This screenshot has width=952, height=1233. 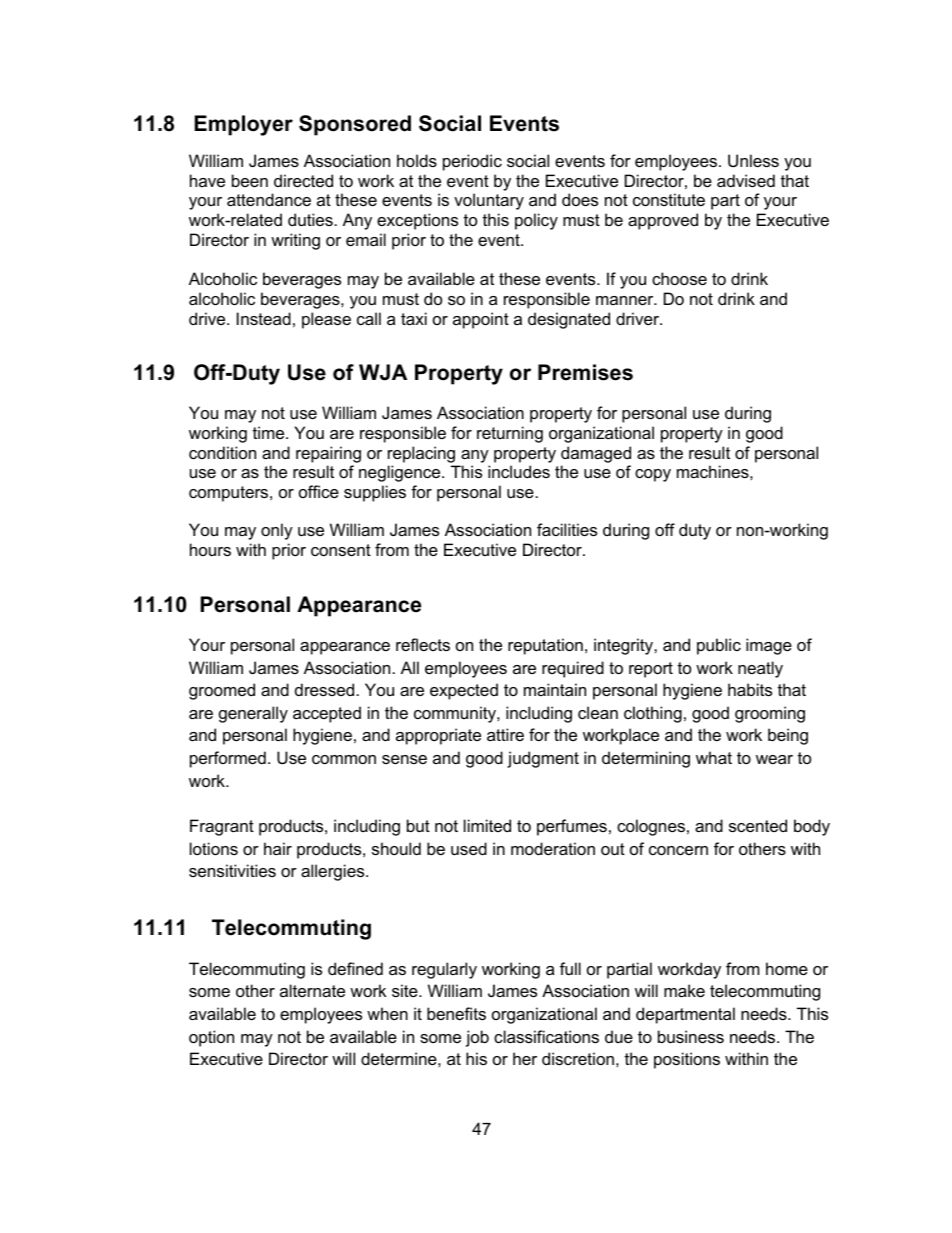 I want to click on appoint, so click(x=481, y=320).
